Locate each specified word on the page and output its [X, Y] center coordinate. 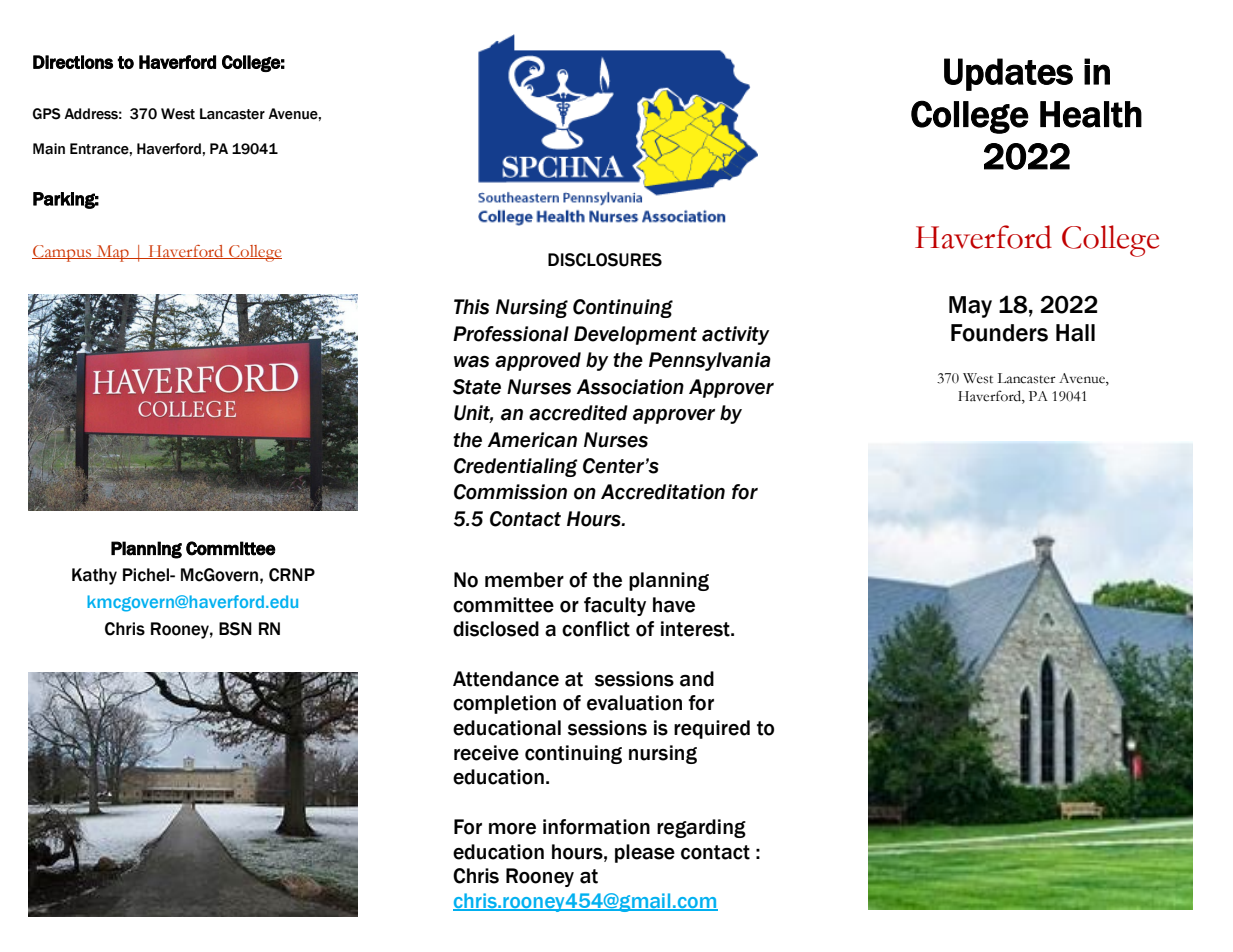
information [596, 827]
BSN [235, 629]
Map [112, 253]
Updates [1008, 74]
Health [1091, 114]
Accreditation [663, 492]
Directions [73, 62]
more [512, 829]
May [970, 307]
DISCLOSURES [605, 260]
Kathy [94, 576]
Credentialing [516, 467]
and [697, 679]
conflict [596, 629]
